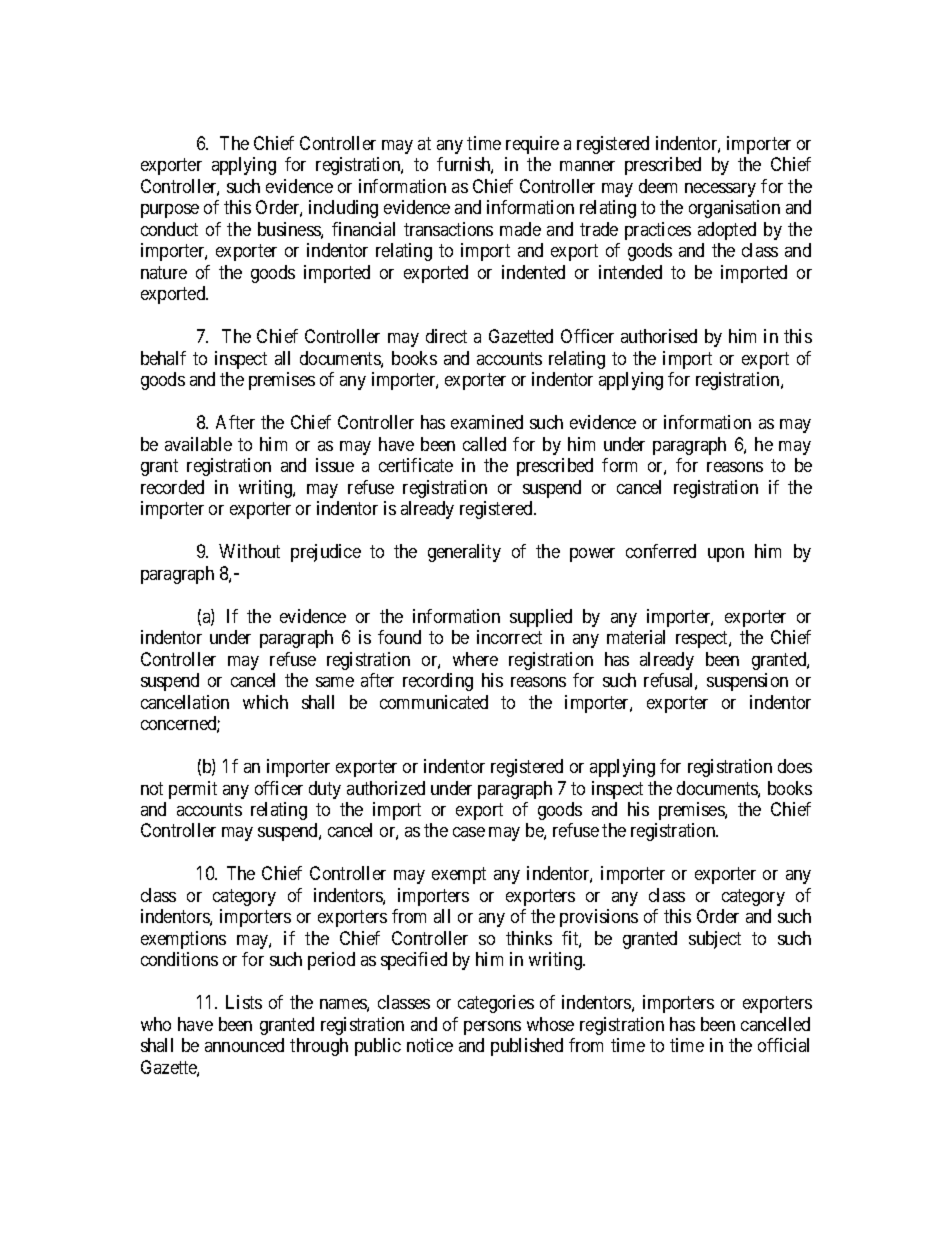 This screenshot has height=1233, width=952. I want to click on called, so click(484, 444).
